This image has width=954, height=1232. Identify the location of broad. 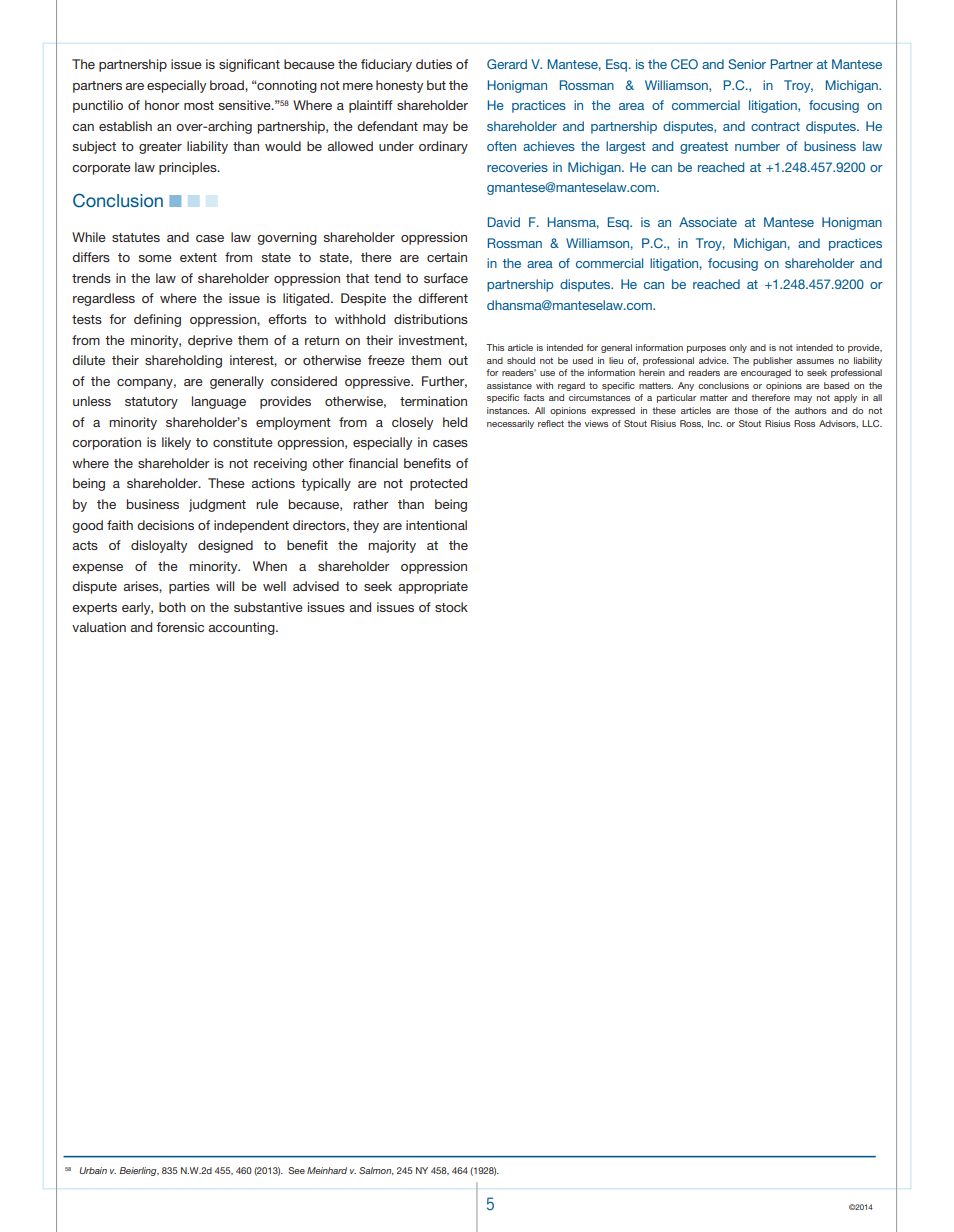
(228, 85).
